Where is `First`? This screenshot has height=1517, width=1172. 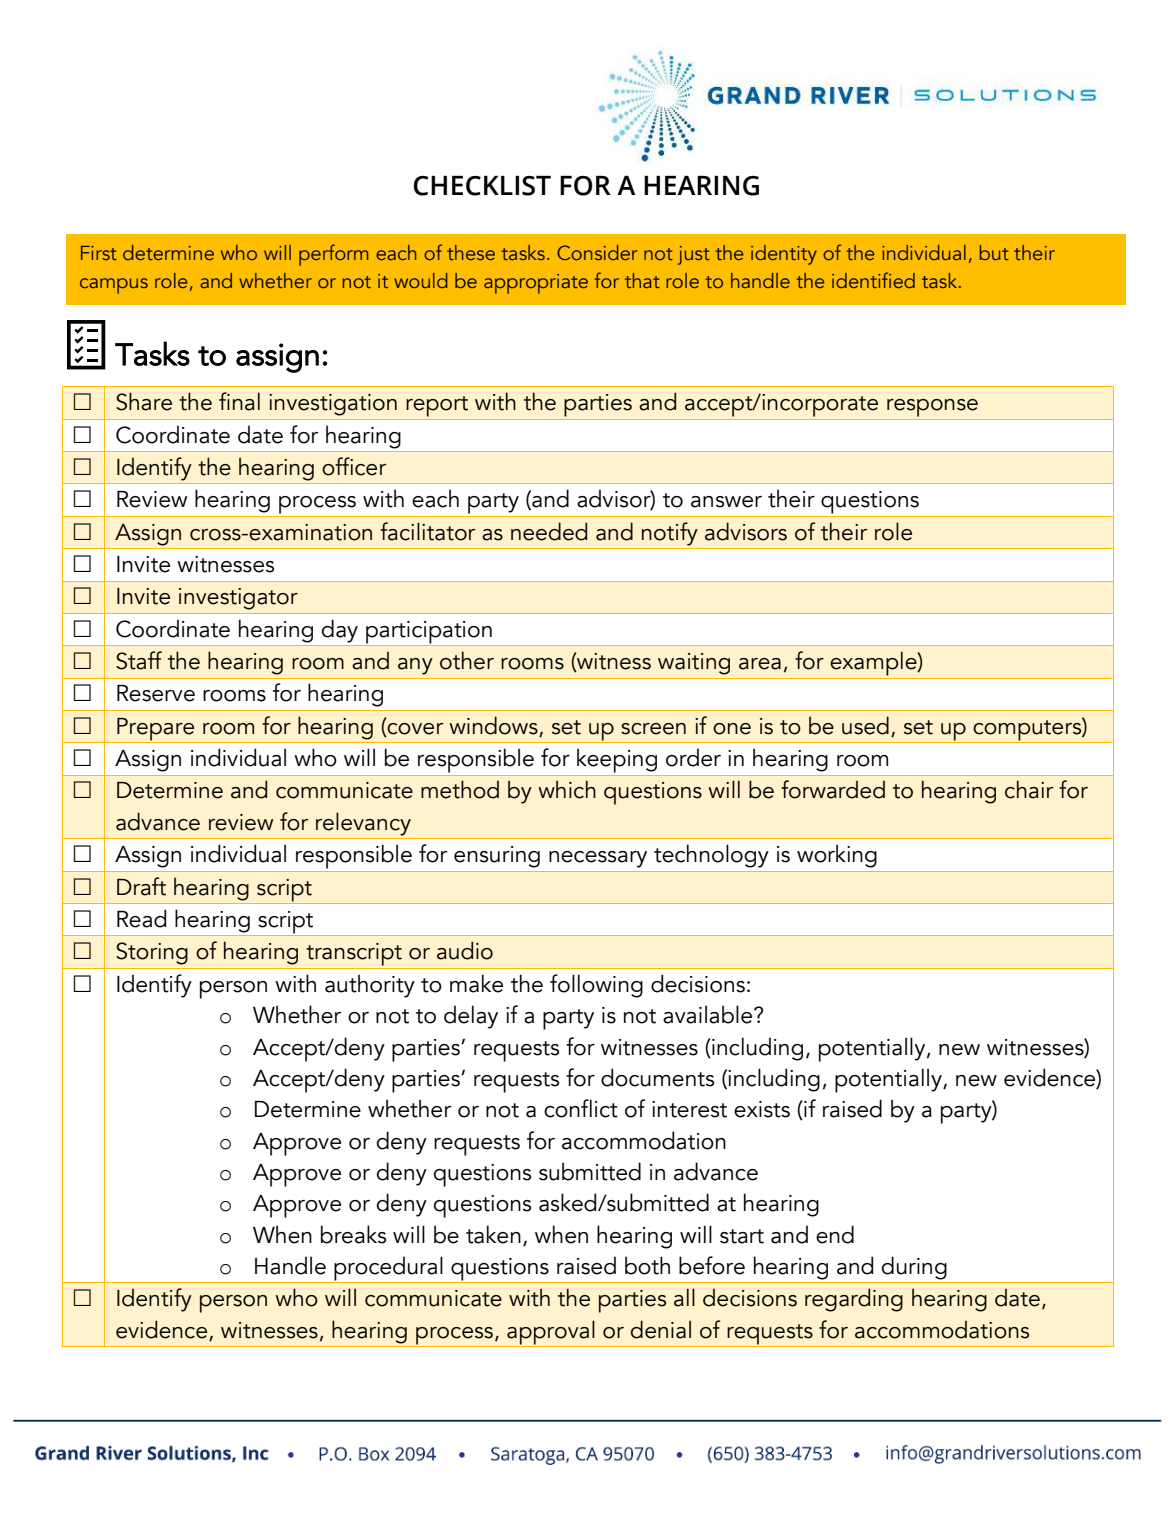 First is located at coordinates (99, 253).
